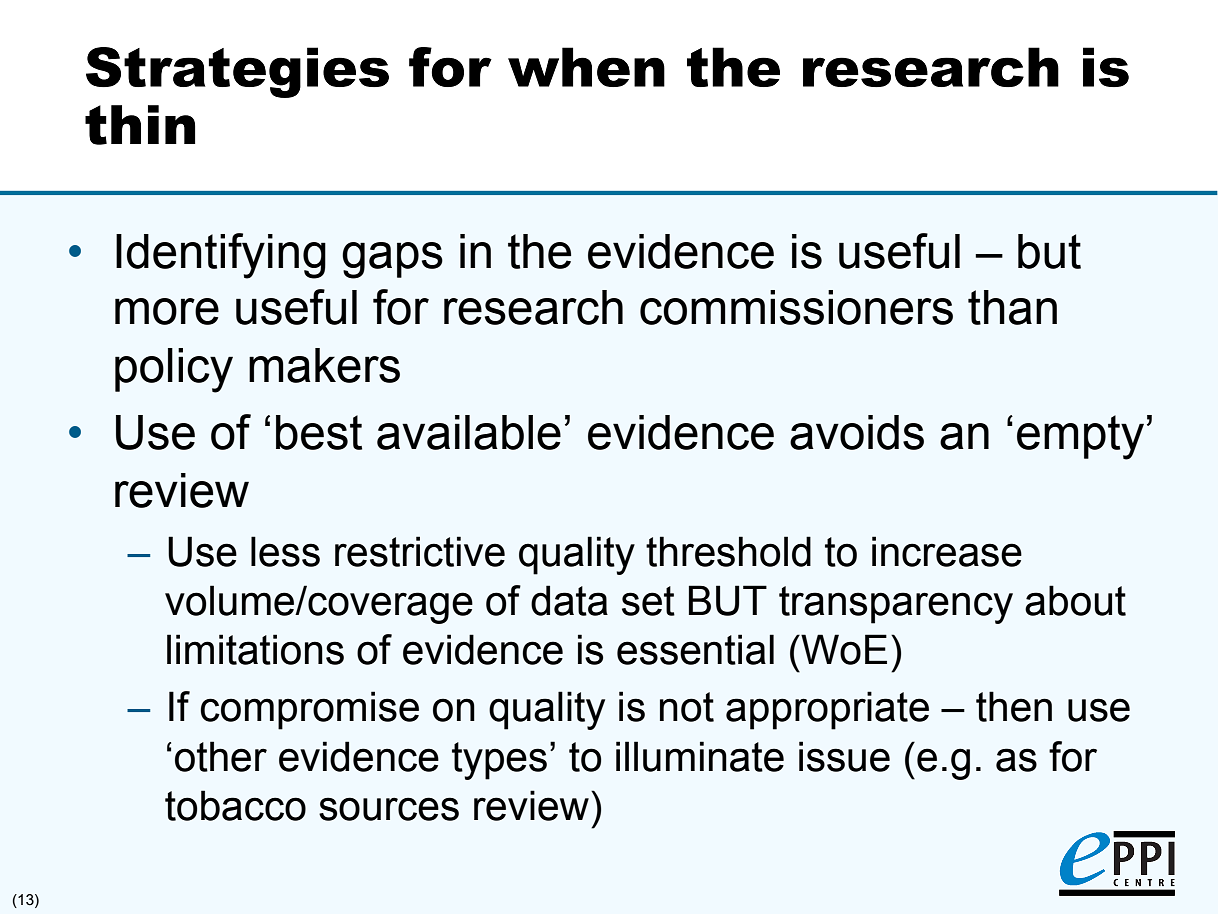 This screenshot has height=914, width=1218. What do you see at coordinates (796, 307) in the screenshot?
I see `commissioners` at bounding box center [796, 307].
